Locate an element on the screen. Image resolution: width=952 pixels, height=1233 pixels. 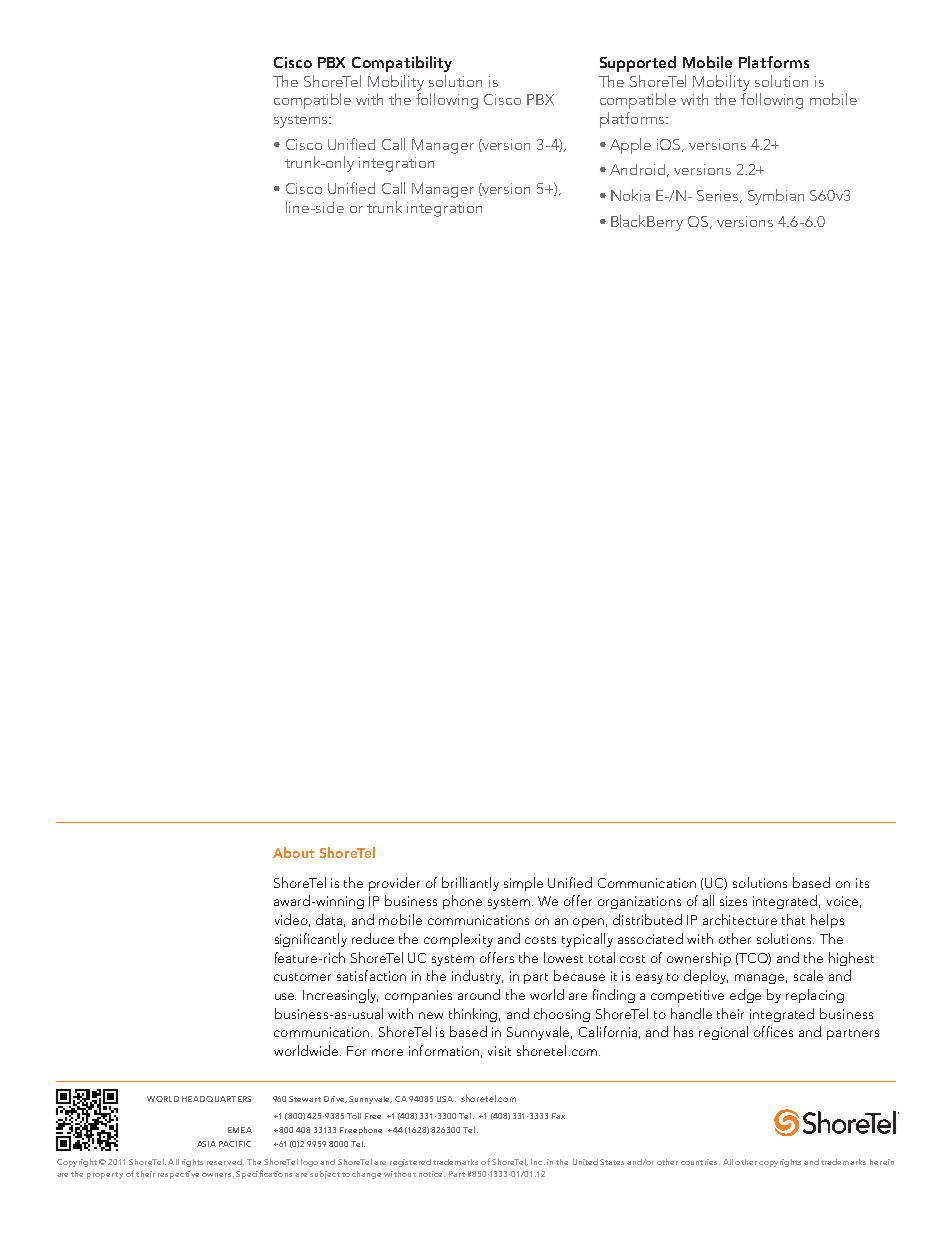
countries is located at coordinates (700, 1162).
